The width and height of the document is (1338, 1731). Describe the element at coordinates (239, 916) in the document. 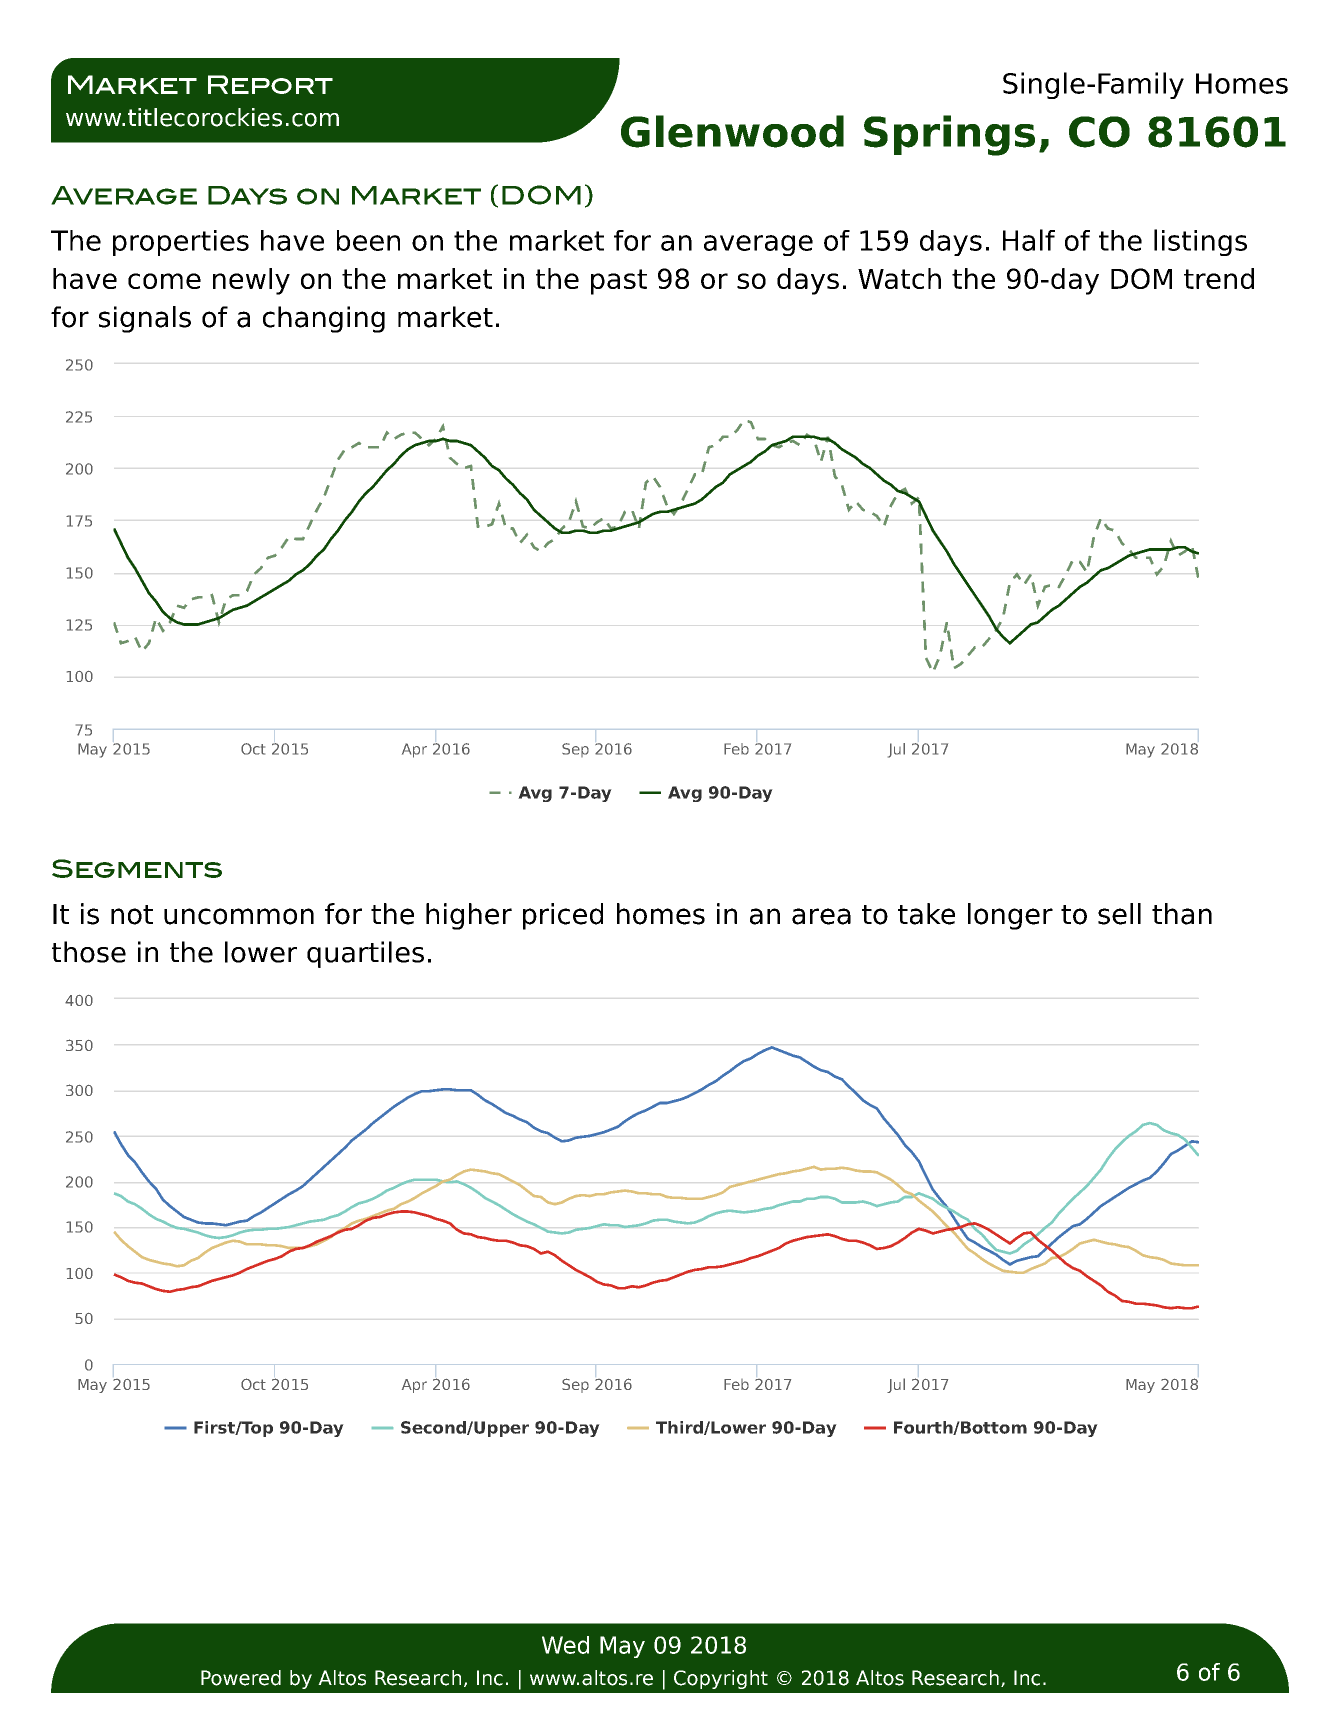

I see `uncommon` at that location.
